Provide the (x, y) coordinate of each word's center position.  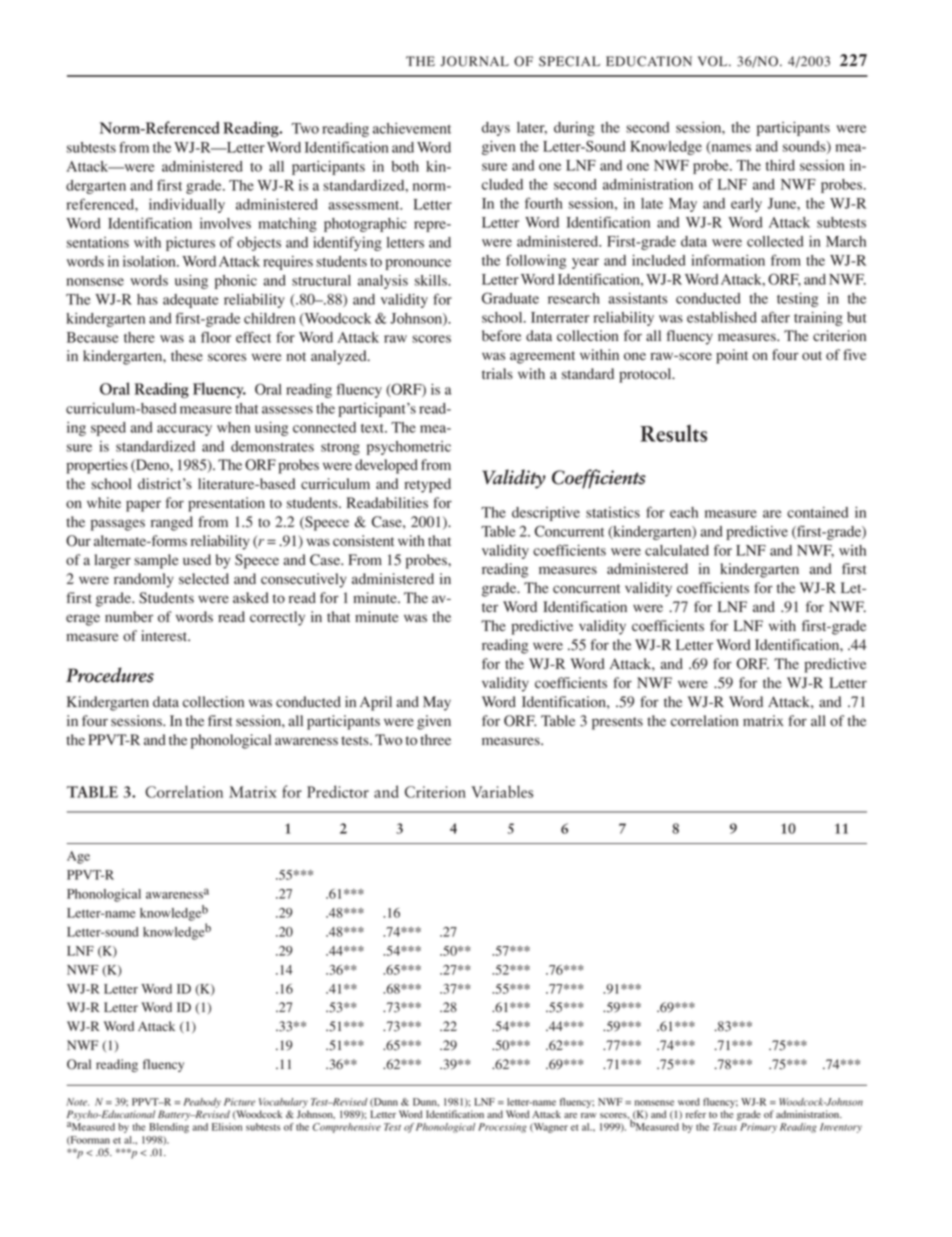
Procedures (110, 675)
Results (673, 433)
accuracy (184, 430)
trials (497, 373)
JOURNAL (474, 61)
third (780, 165)
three (435, 739)
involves (225, 223)
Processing (502, 1128)
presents (617, 723)
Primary (758, 1128)
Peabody (202, 1103)
